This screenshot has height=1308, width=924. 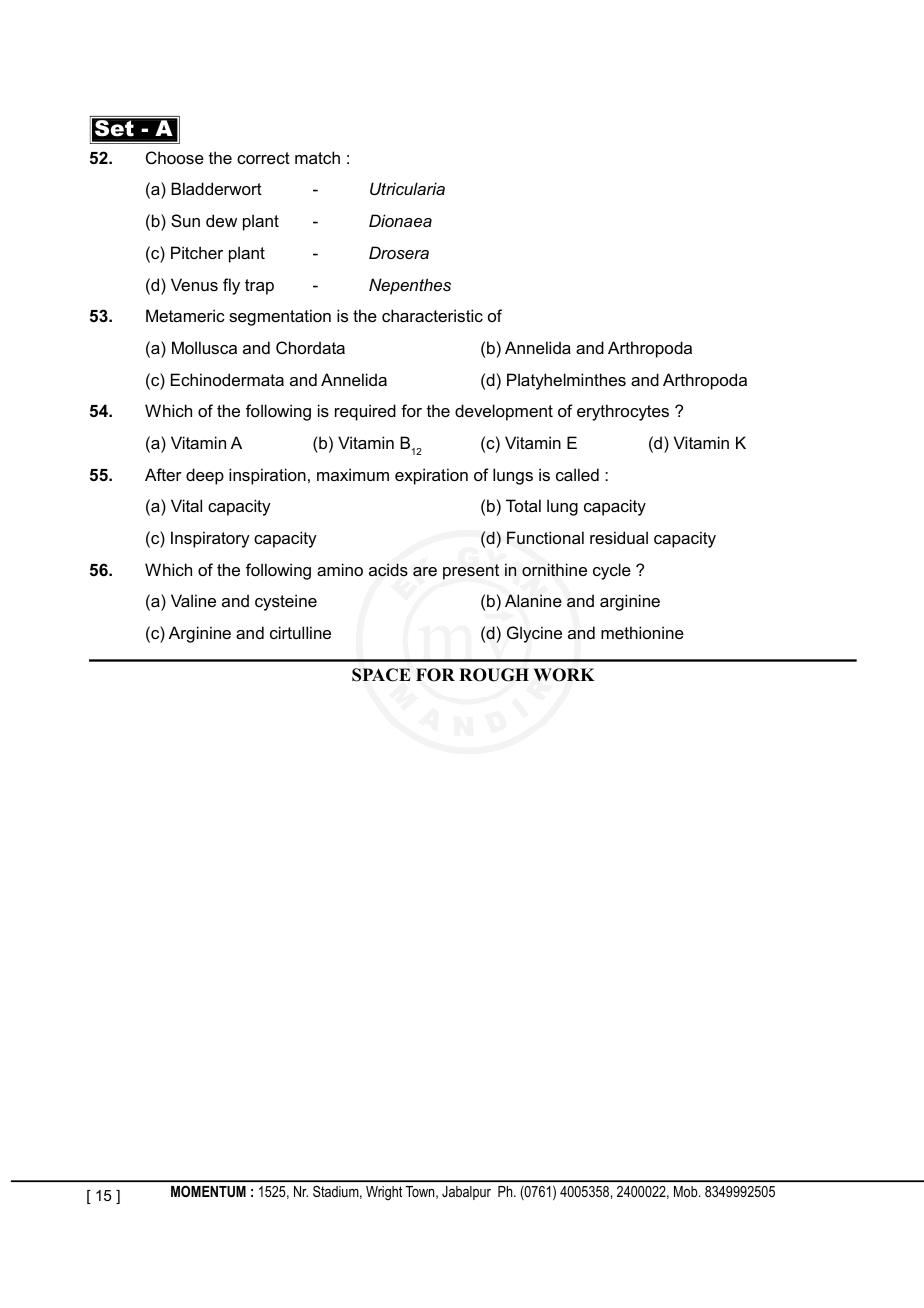 What do you see at coordinates (216, 188) in the screenshot?
I see `Bladderwort` at bounding box center [216, 188].
